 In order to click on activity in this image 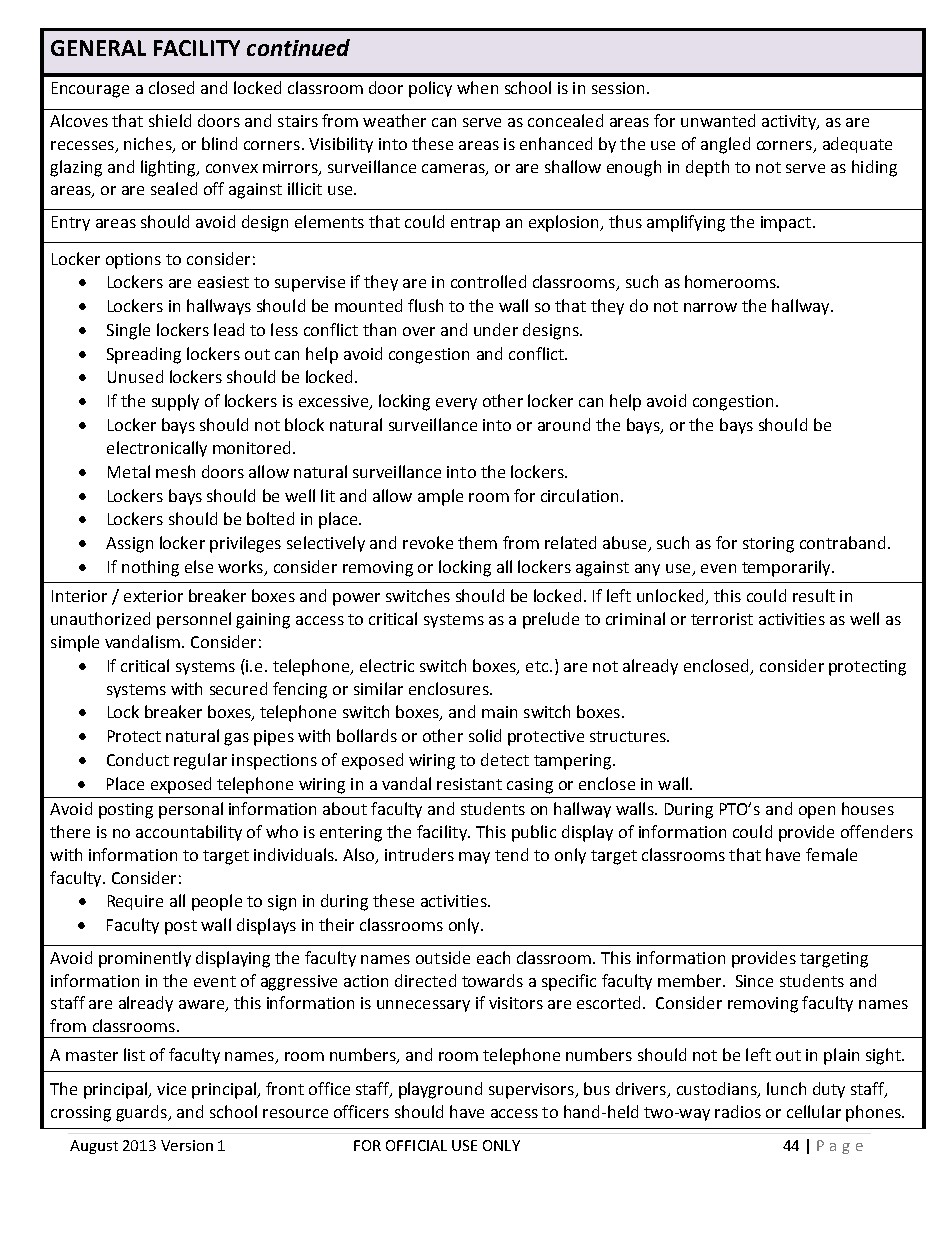, I will do `click(790, 122)`.
